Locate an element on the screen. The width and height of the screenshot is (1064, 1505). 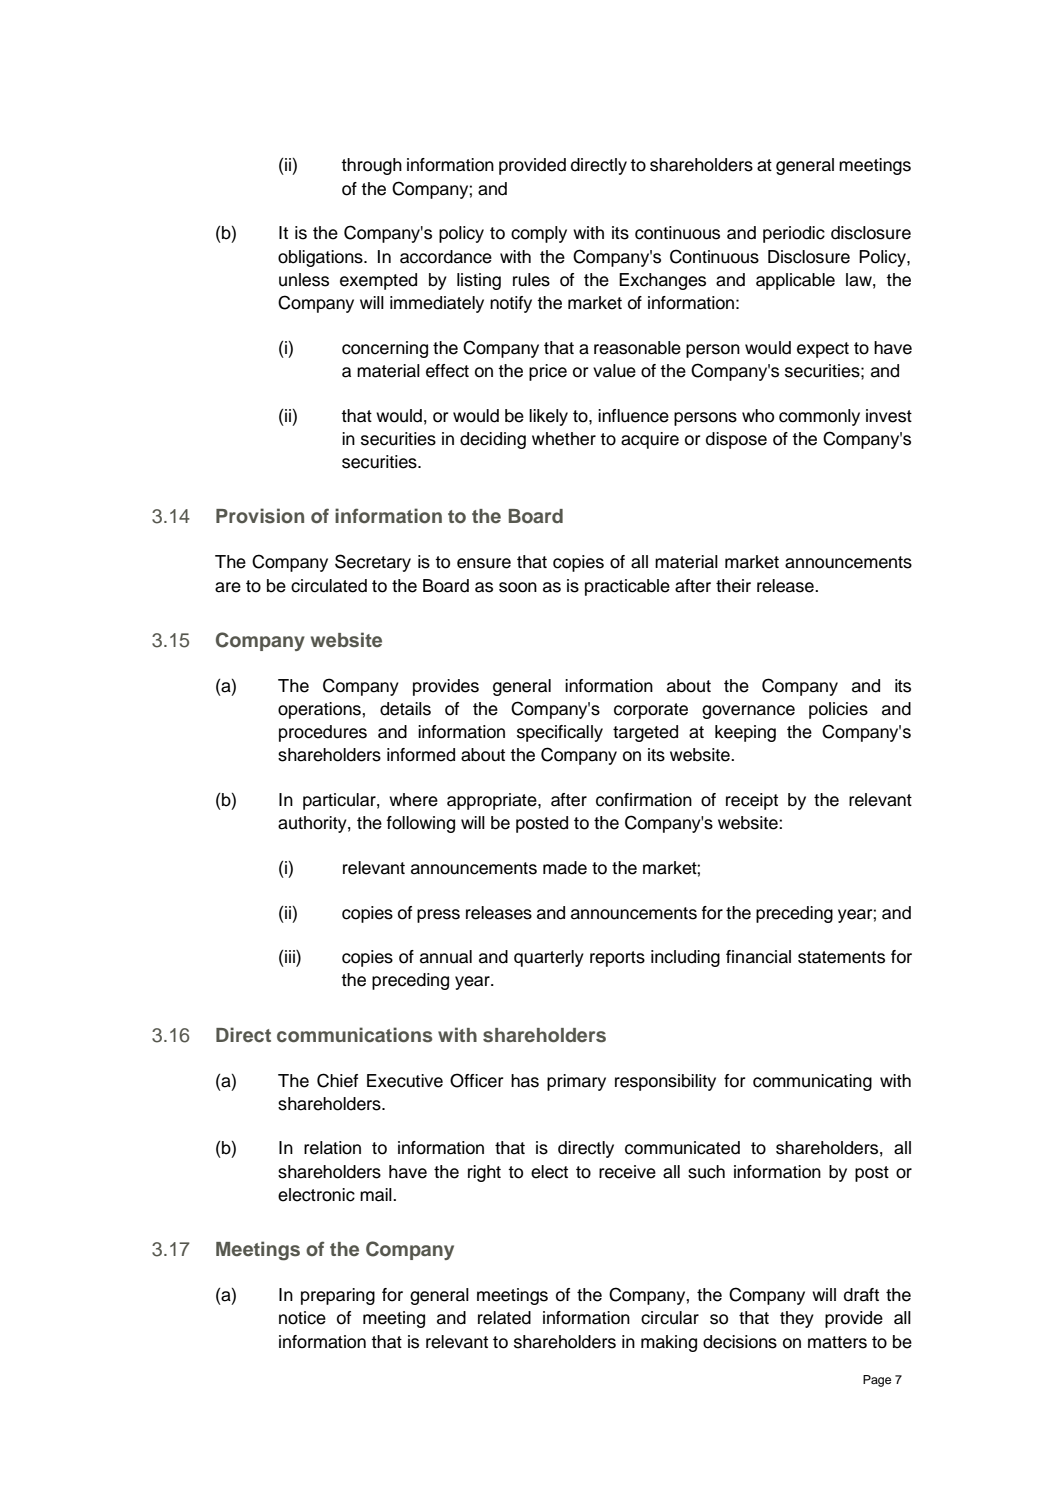
made is located at coordinates (565, 868).
